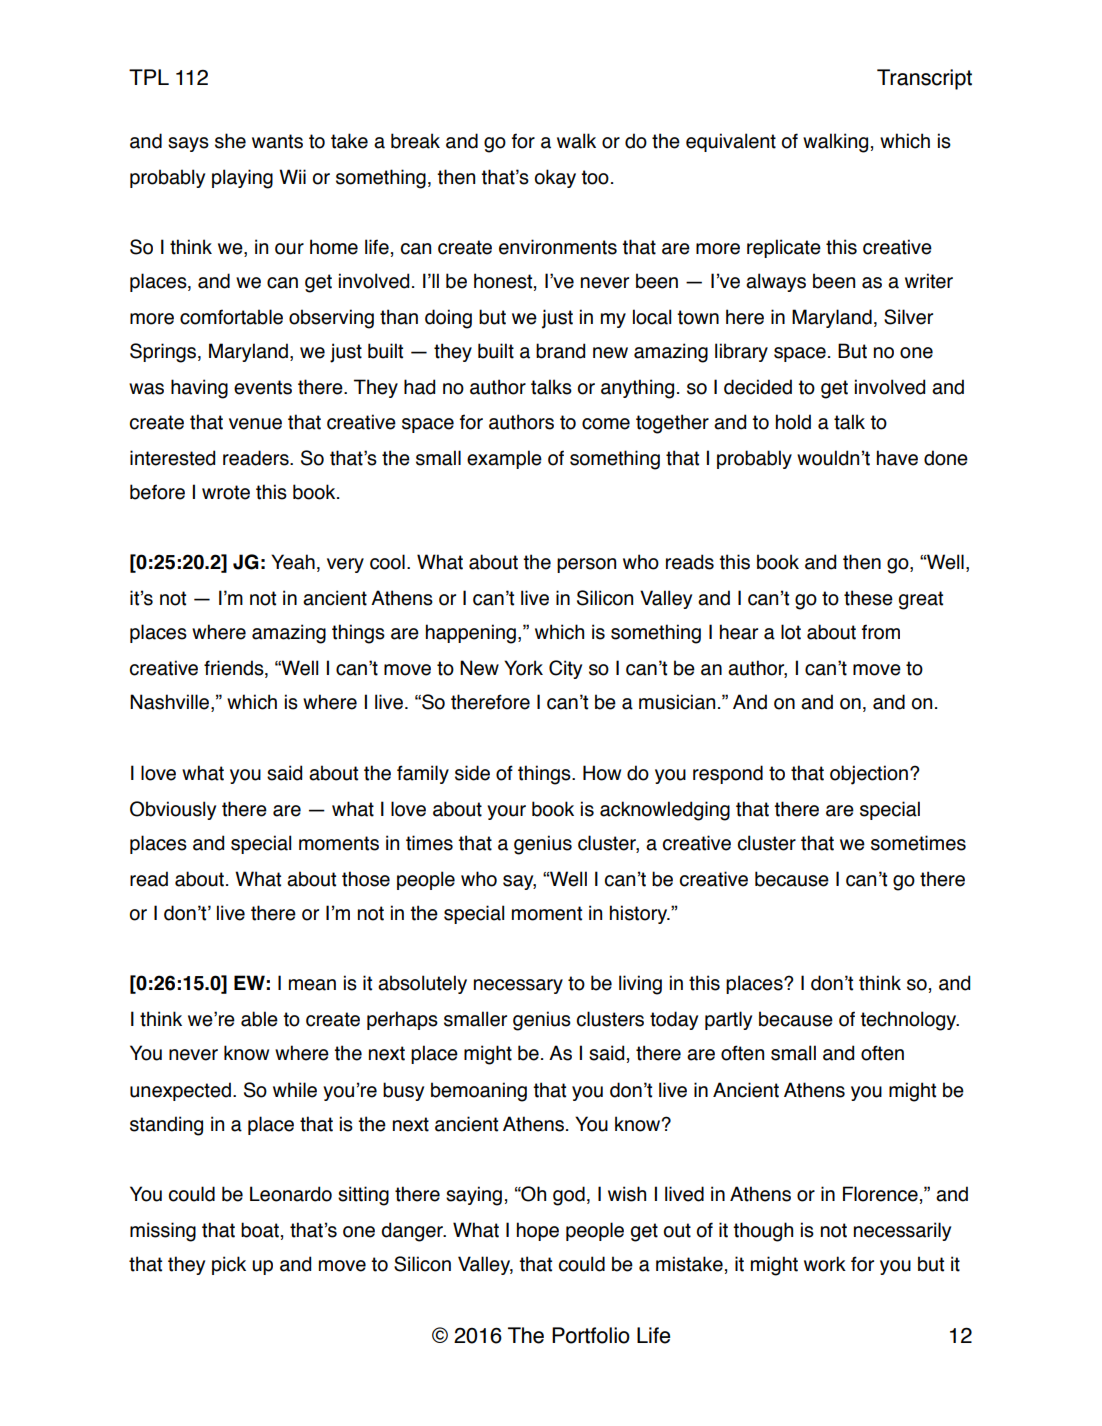  Describe the element at coordinates (909, 1021) in the document. I see `technology` at that location.
